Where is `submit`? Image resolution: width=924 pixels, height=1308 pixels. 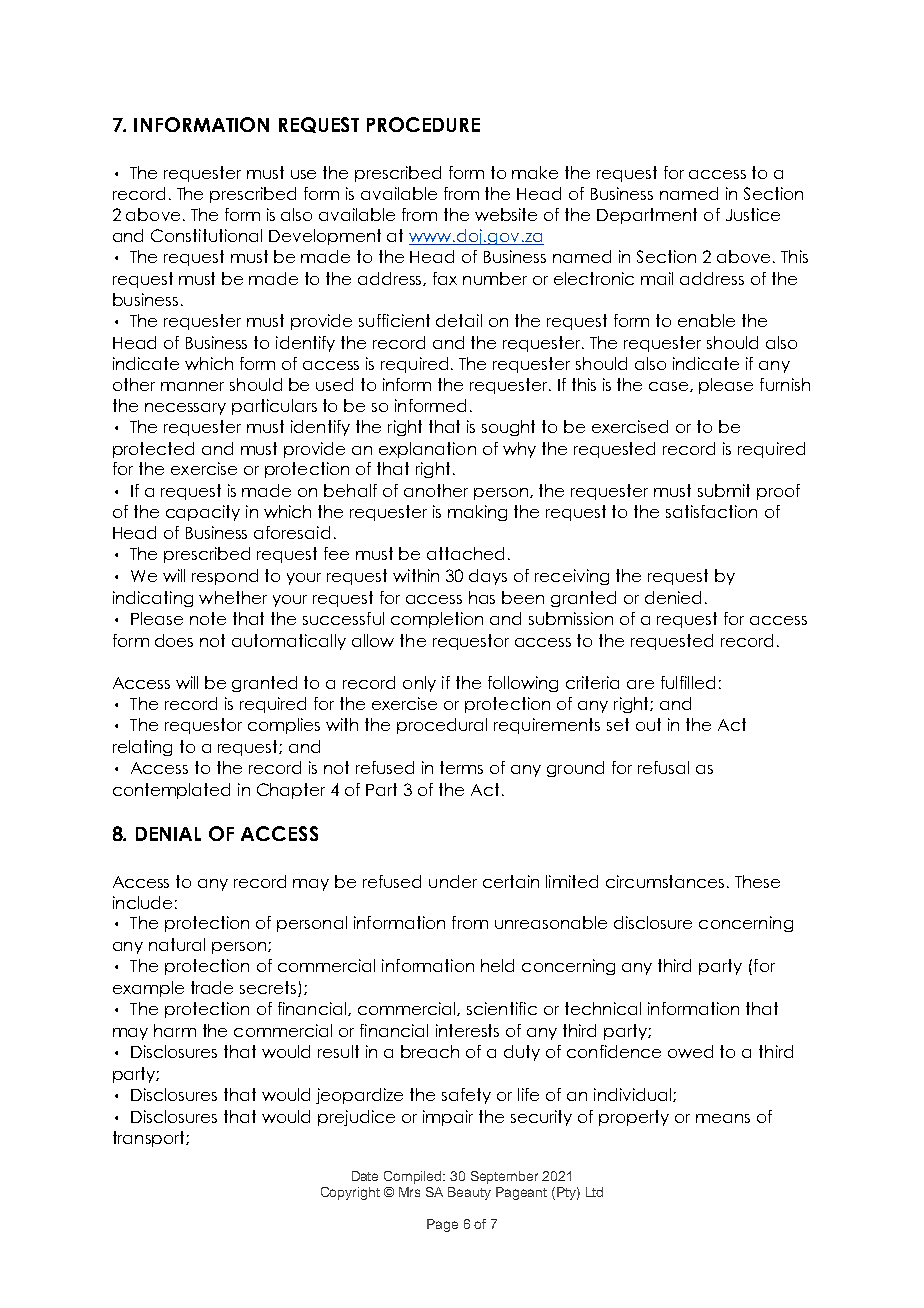
submit is located at coordinates (724, 490).
